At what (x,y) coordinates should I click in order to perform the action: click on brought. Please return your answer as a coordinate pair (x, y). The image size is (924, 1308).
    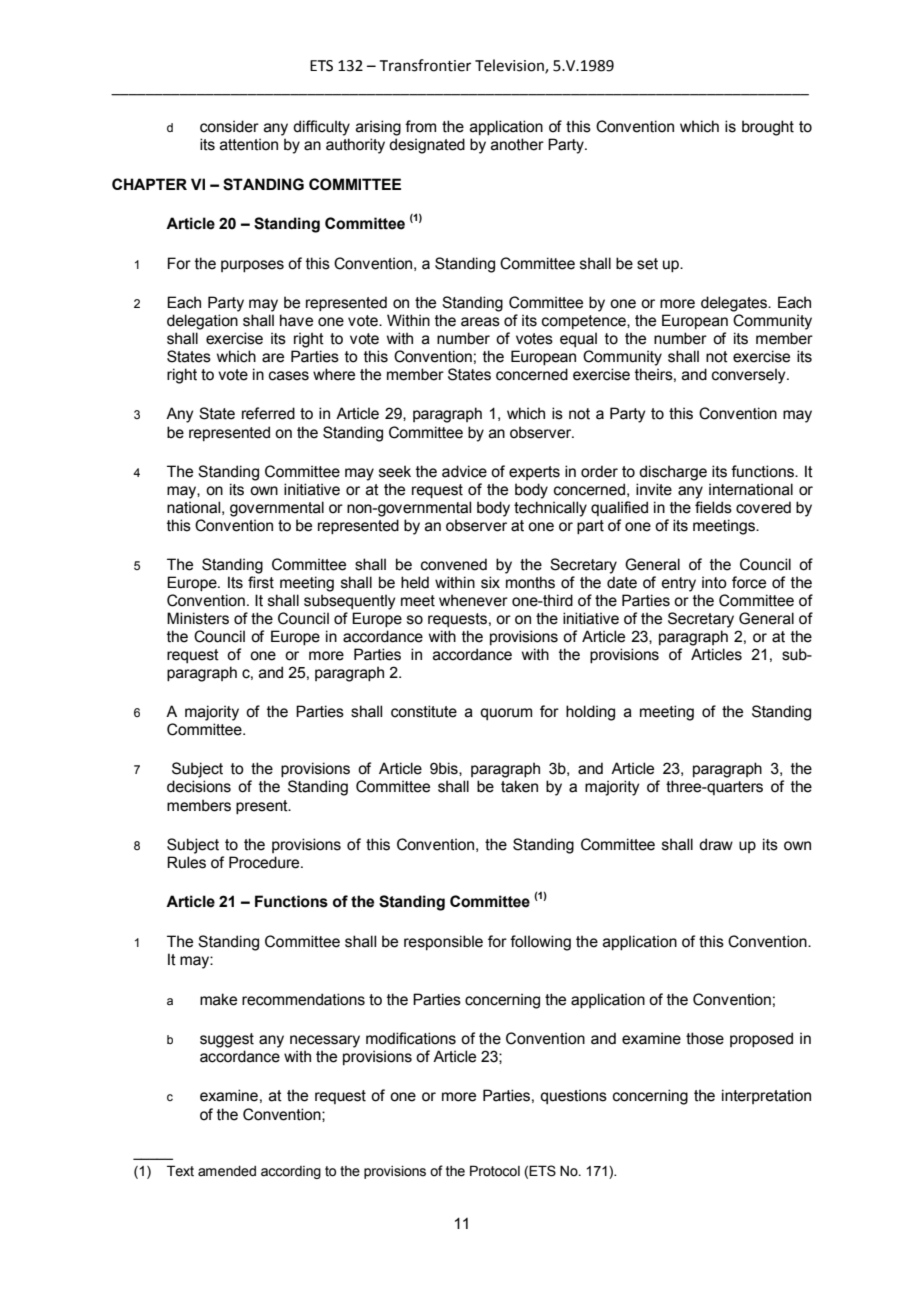
    Looking at the image, I should click on (768, 128).
